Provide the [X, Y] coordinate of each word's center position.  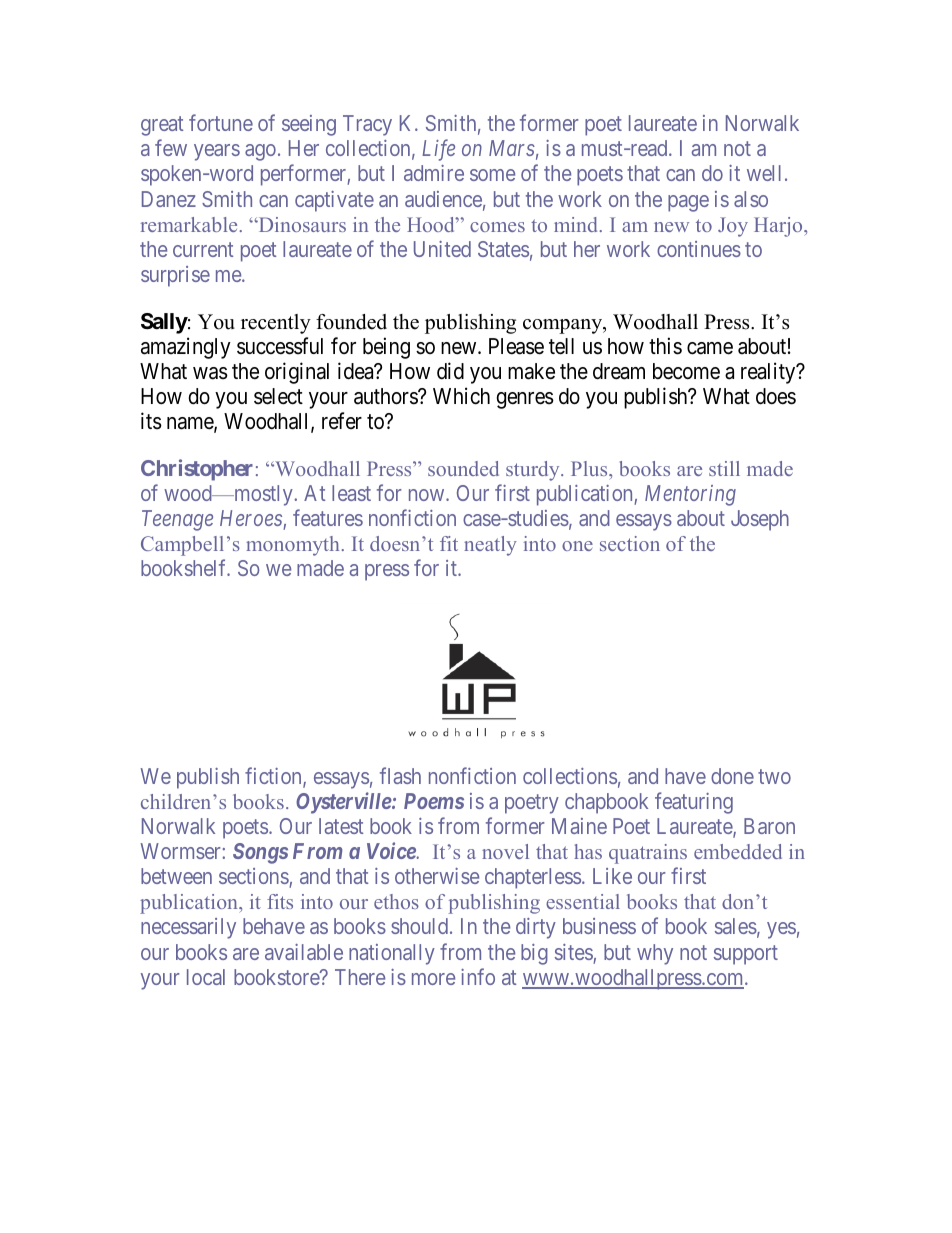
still [724, 468]
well [764, 173]
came [710, 348]
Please [516, 346]
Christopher [197, 470]
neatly [490, 546]
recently [276, 324]
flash [400, 775]
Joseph [760, 520]
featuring [694, 803]
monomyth [292, 546]
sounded [463, 468]
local [206, 977]
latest [341, 826]
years [217, 152]
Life [438, 150]
